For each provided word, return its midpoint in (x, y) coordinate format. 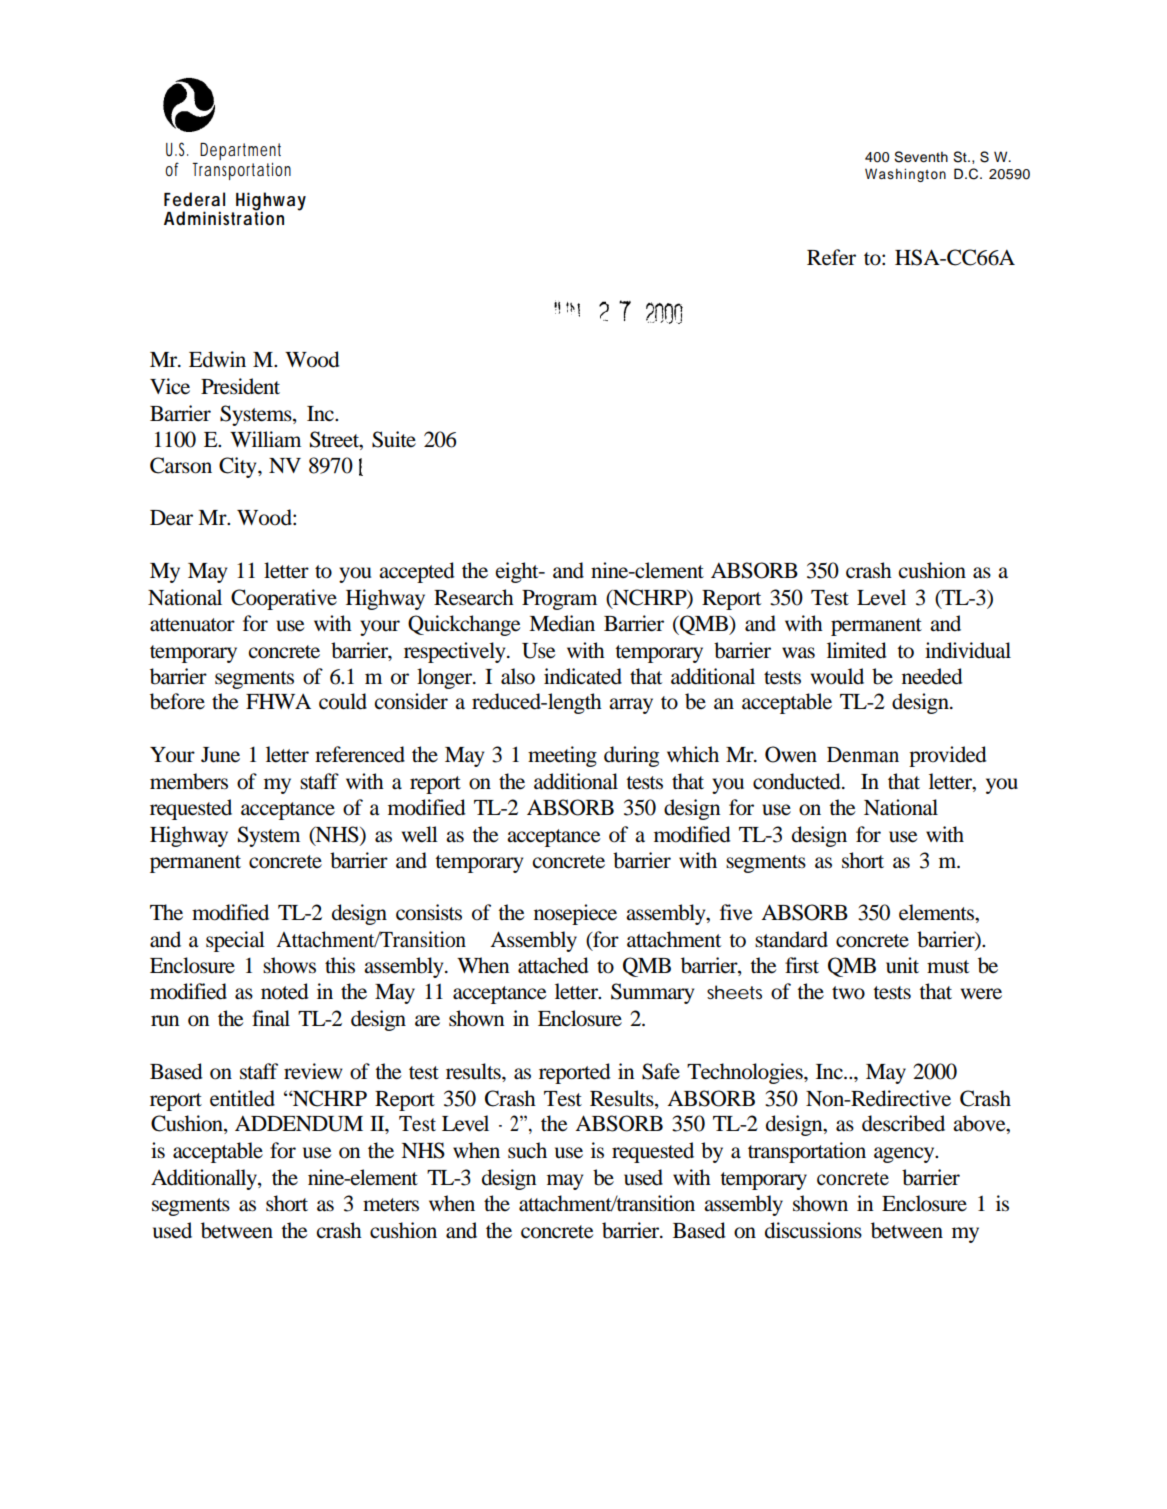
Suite (394, 439)
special (235, 941)
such (527, 1150)
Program (559, 600)
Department (240, 153)
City (239, 467)
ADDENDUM (299, 1124)
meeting (562, 756)
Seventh (921, 157)
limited (857, 650)
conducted (798, 781)
